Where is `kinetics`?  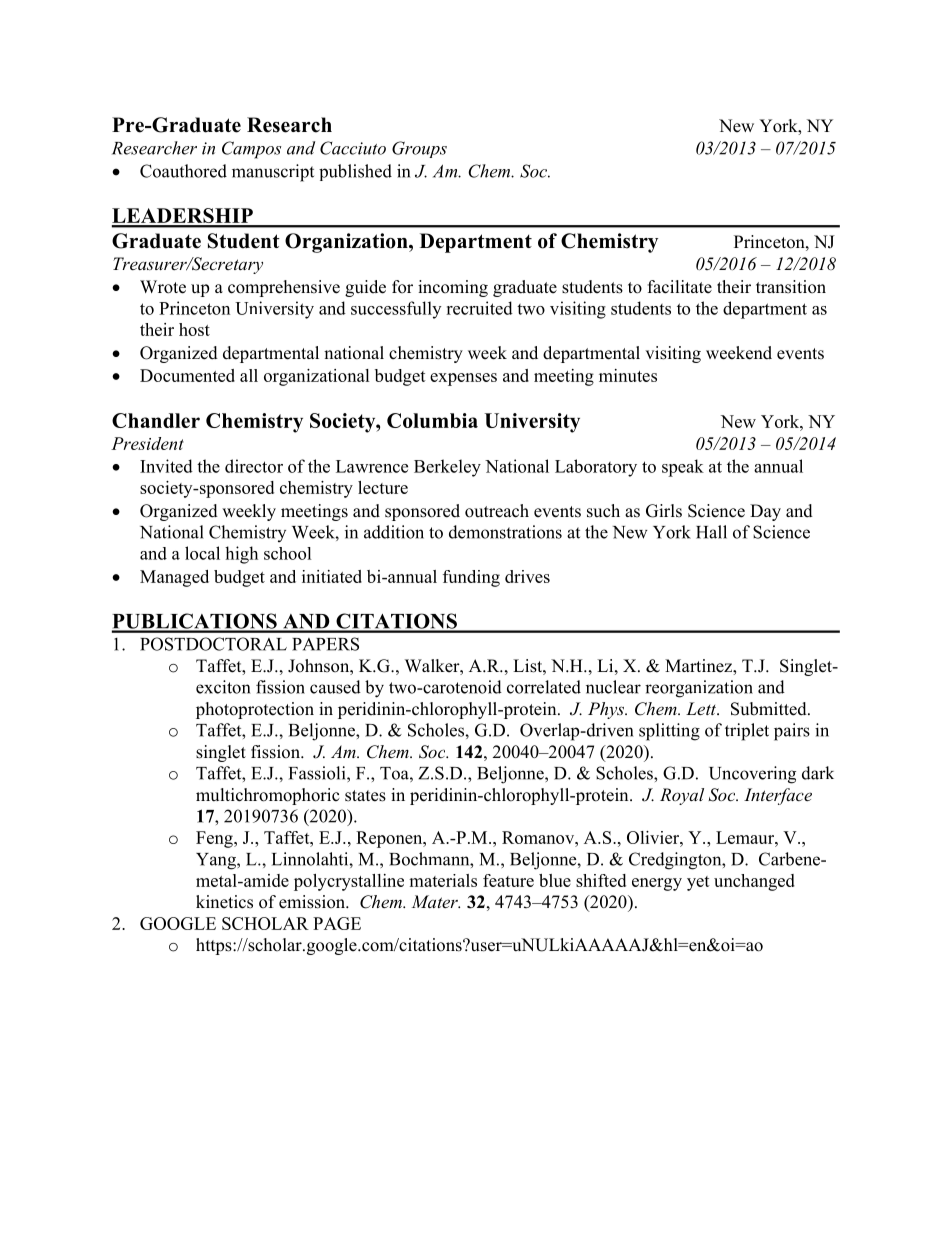 kinetics is located at coordinates (224, 902).
